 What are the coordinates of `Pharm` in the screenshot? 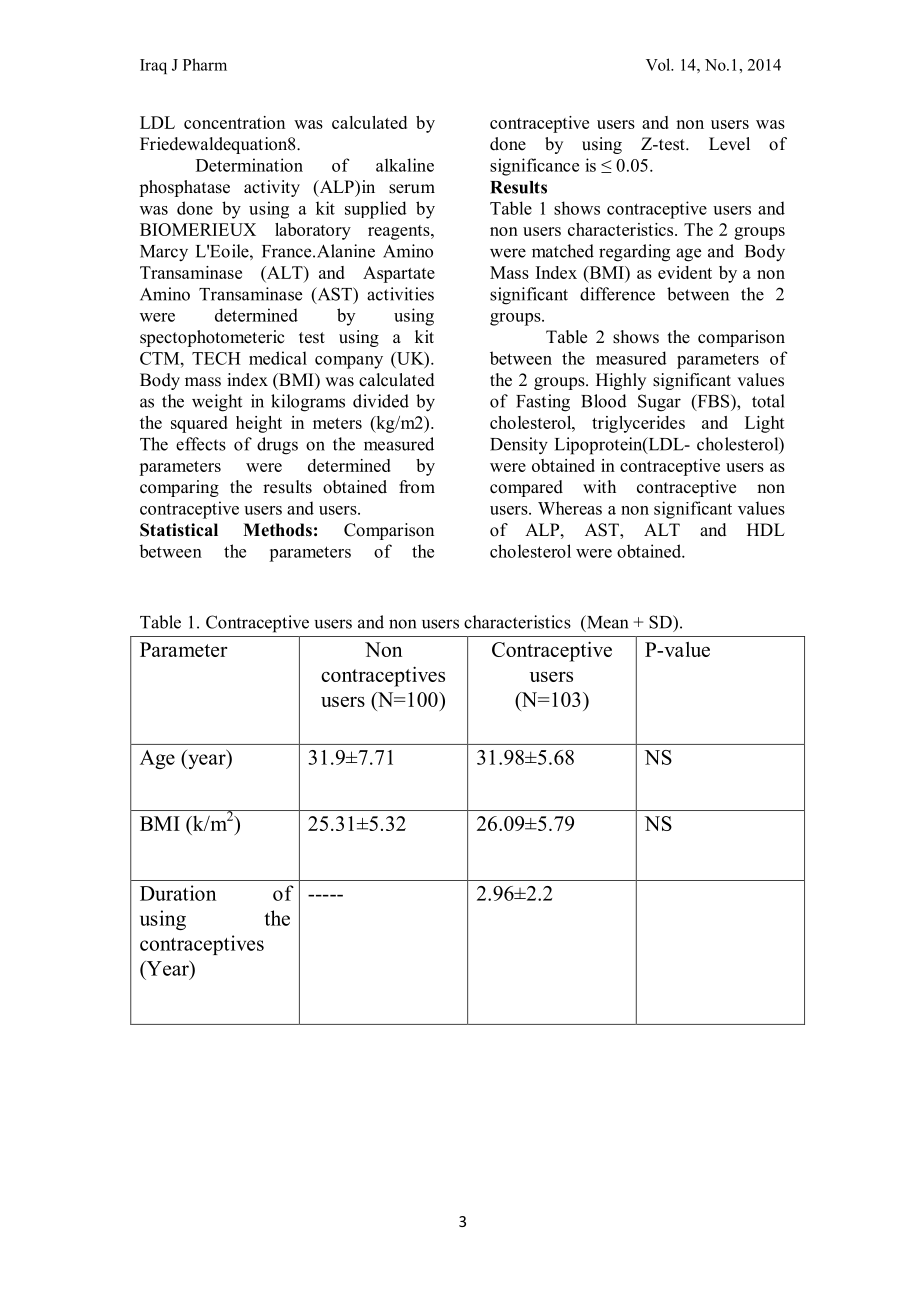 It's located at (205, 64).
